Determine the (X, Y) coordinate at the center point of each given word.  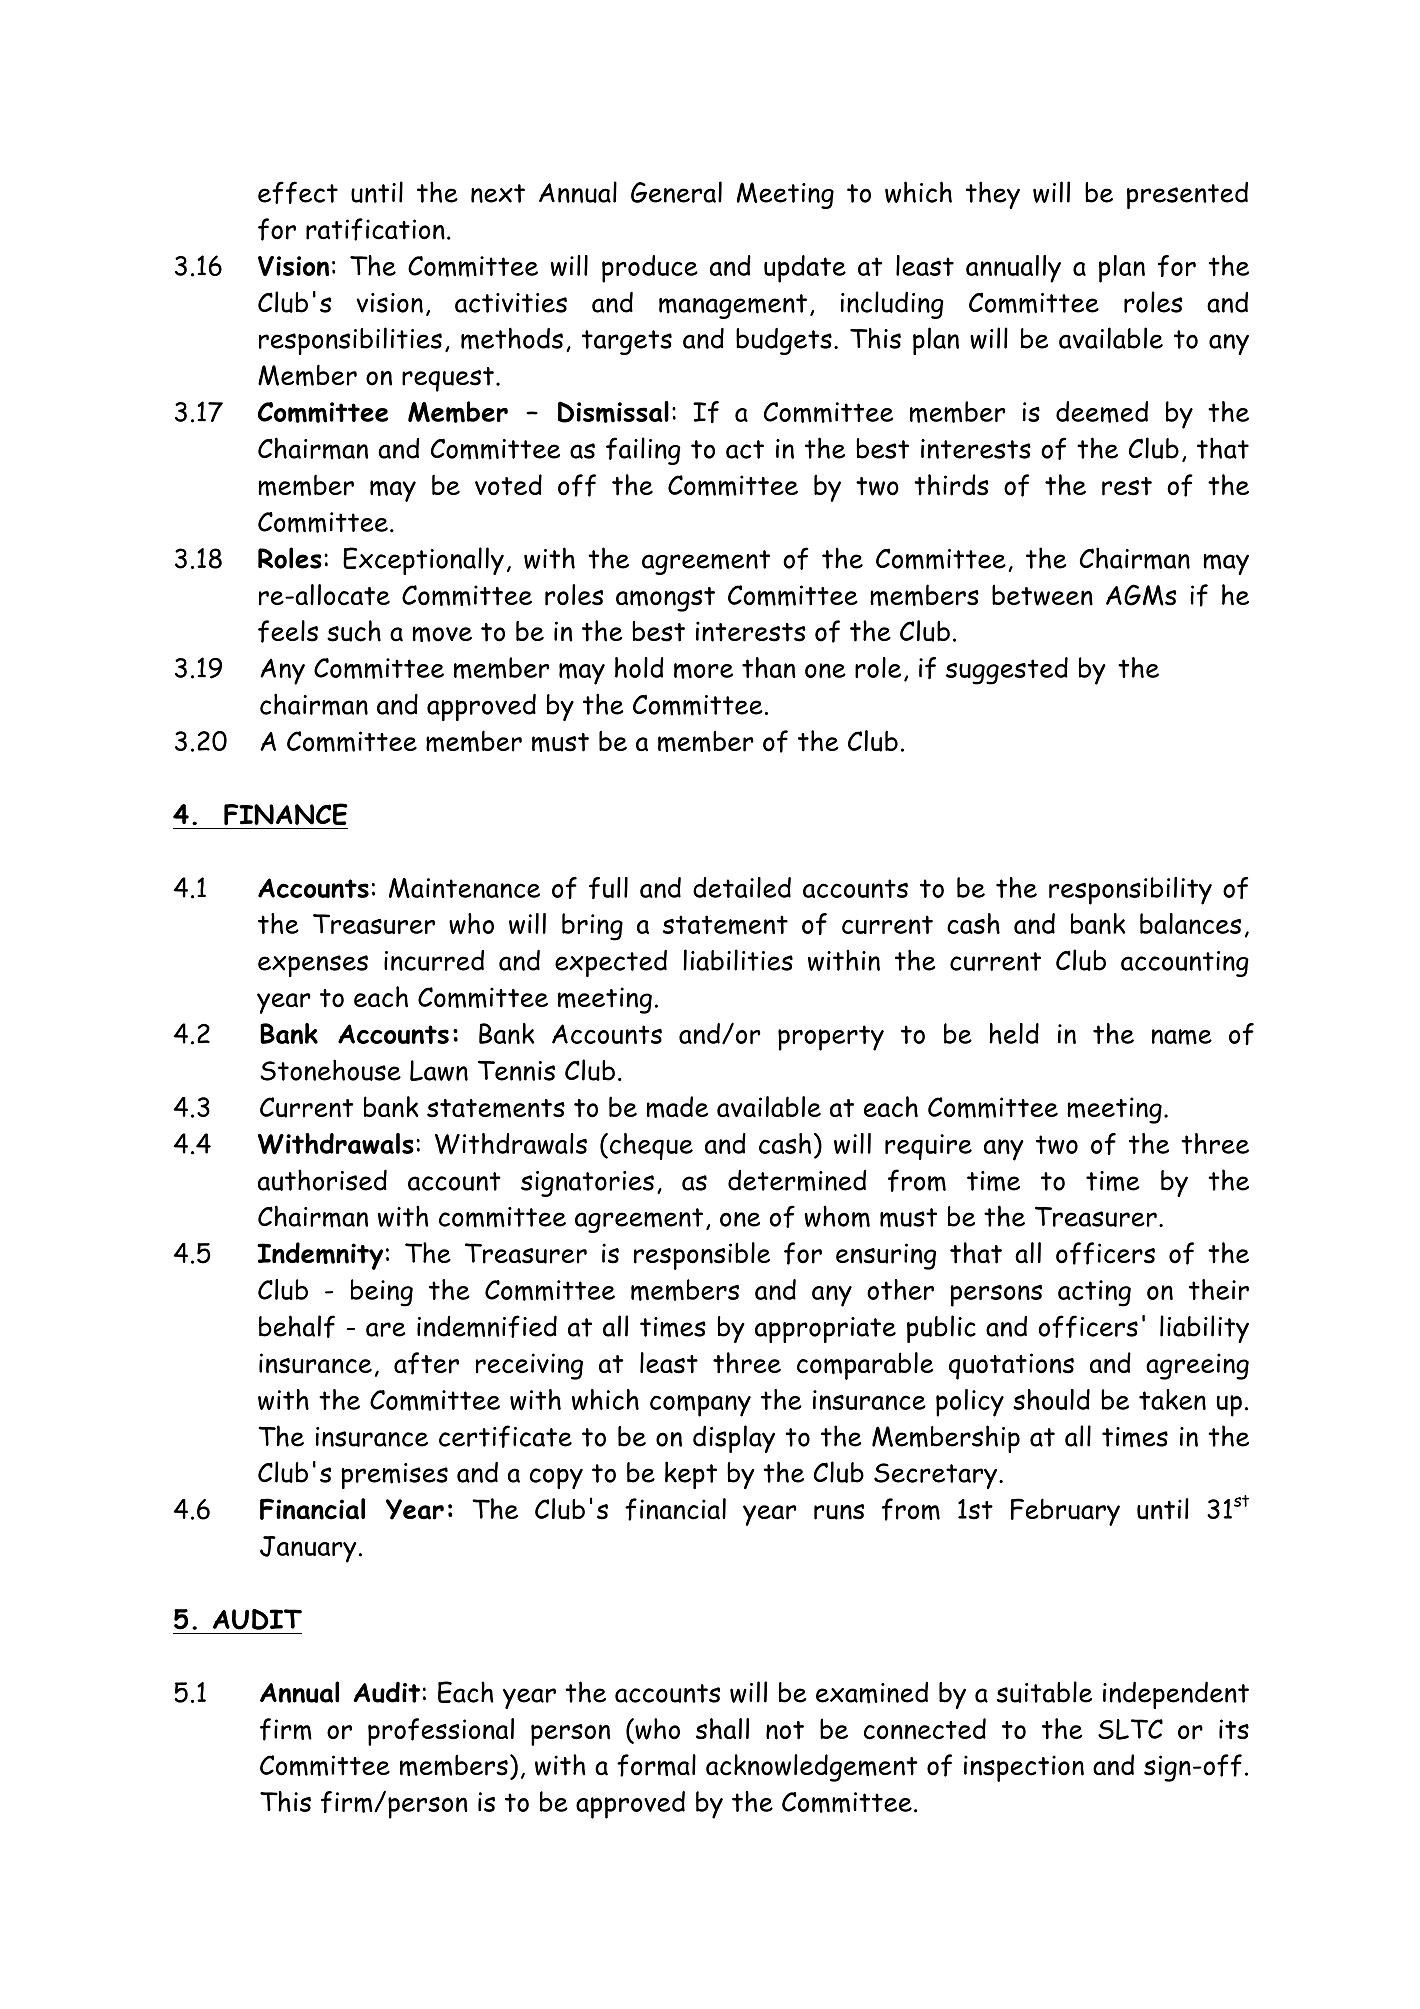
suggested (1007, 671)
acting (1094, 1293)
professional (441, 1732)
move (442, 634)
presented (1187, 195)
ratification (375, 229)
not (785, 1730)
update (805, 269)
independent (1176, 1695)
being (382, 1293)
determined (797, 1181)
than (769, 667)
